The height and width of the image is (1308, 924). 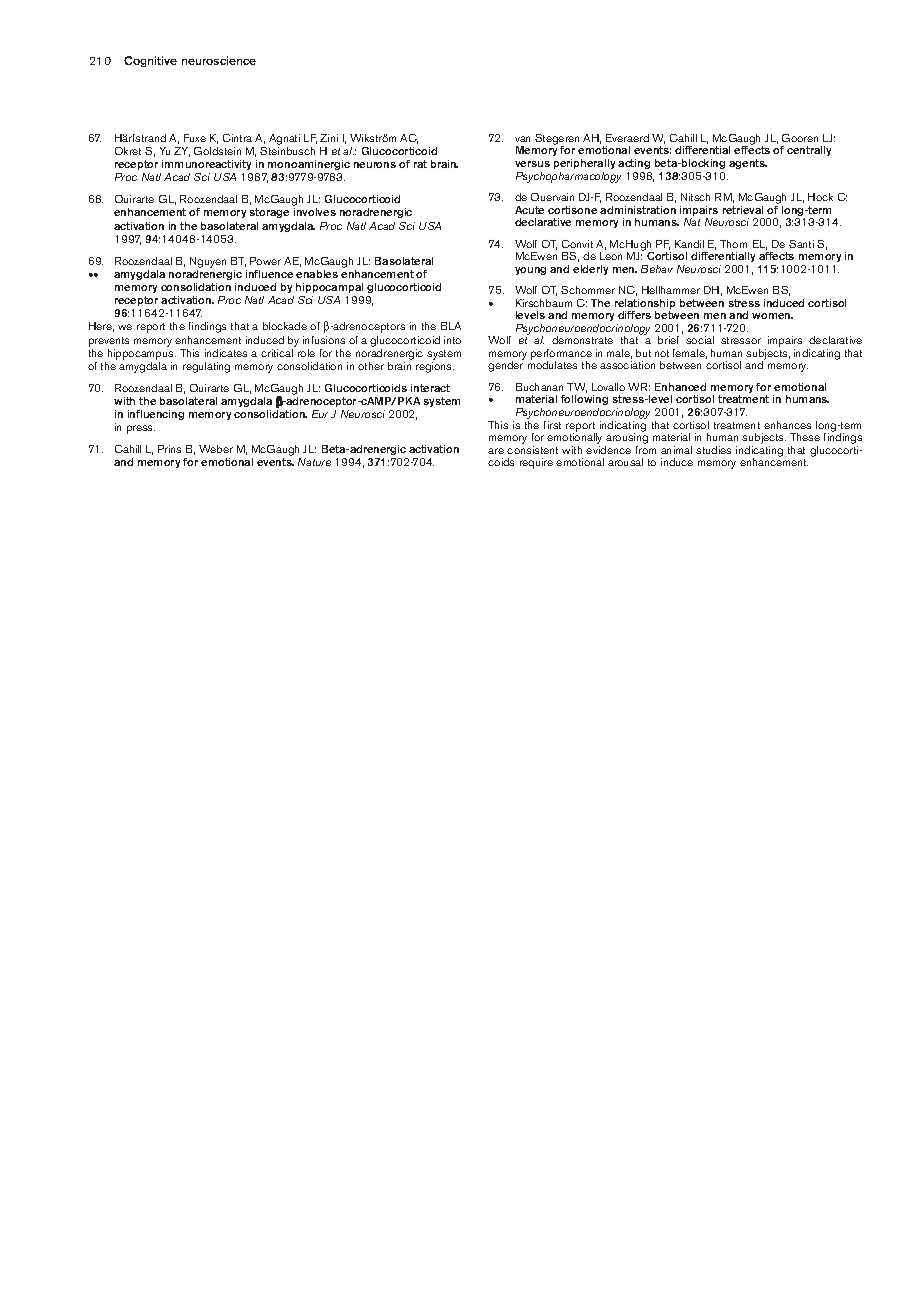 What do you see at coordinates (216, 449) in the image?
I see `Weber` at bounding box center [216, 449].
